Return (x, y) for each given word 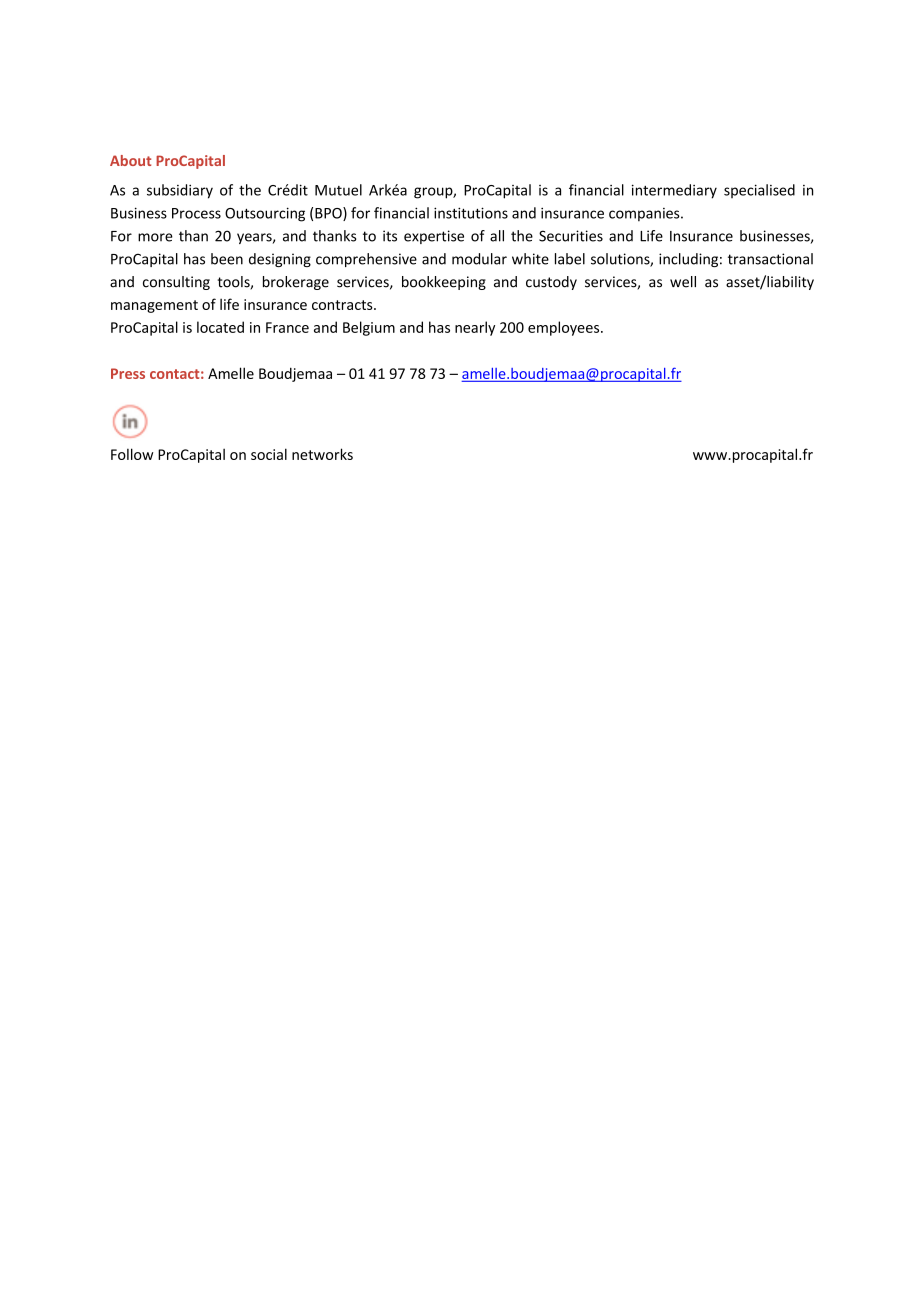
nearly (475, 328)
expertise (434, 237)
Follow (132, 454)
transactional (770, 259)
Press (128, 373)
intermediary (674, 191)
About (130, 160)
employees (565, 328)
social (269, 454)
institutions (471, 213)
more (155, 237)
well (683, 282)
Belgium (369, 328)
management (154, 306)
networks (322, 454)
